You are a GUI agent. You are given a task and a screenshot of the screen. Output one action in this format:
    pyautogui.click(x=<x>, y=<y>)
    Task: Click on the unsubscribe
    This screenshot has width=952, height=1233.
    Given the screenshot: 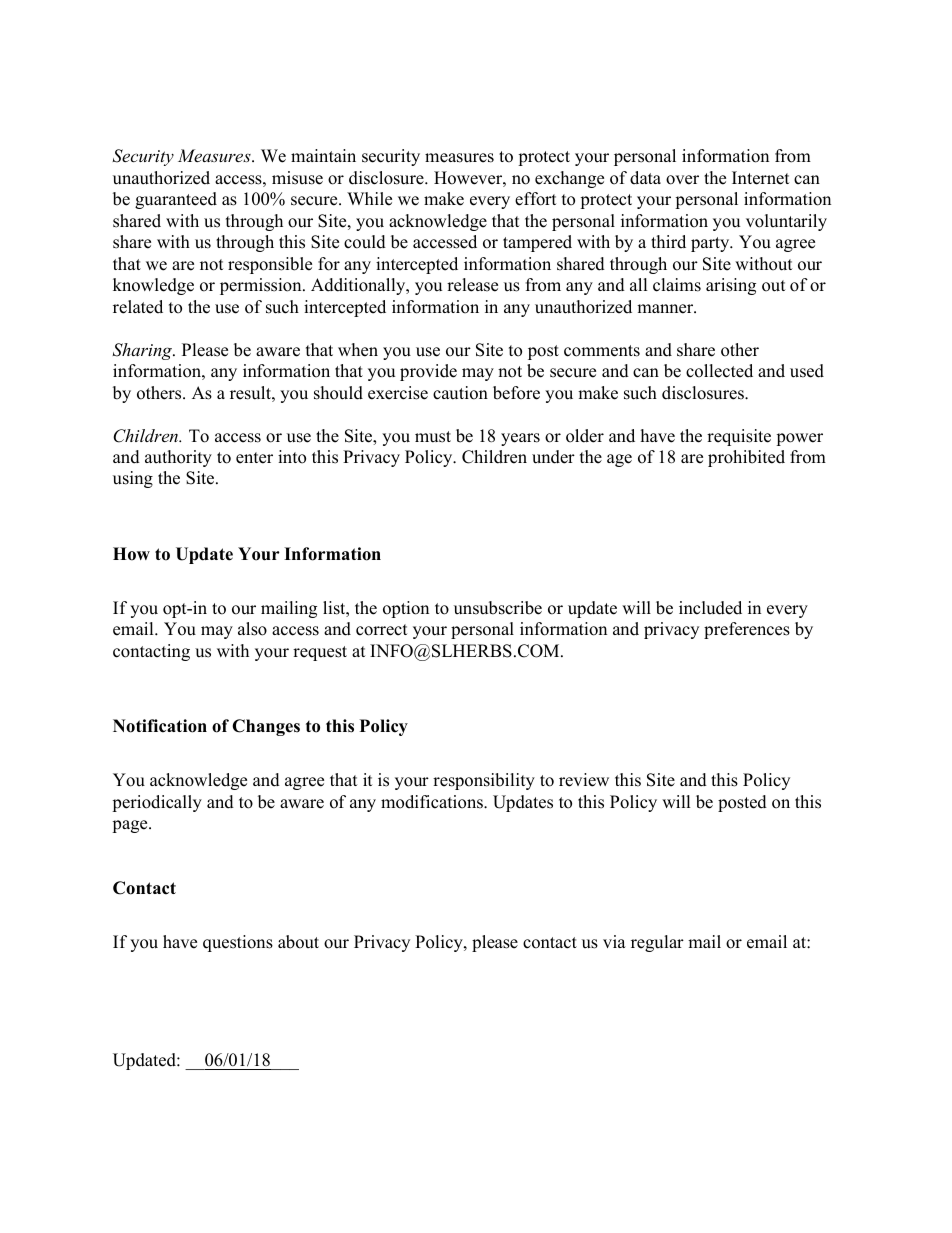 What is the action you would take?
    pyautogui.click(x=498, y=608)
